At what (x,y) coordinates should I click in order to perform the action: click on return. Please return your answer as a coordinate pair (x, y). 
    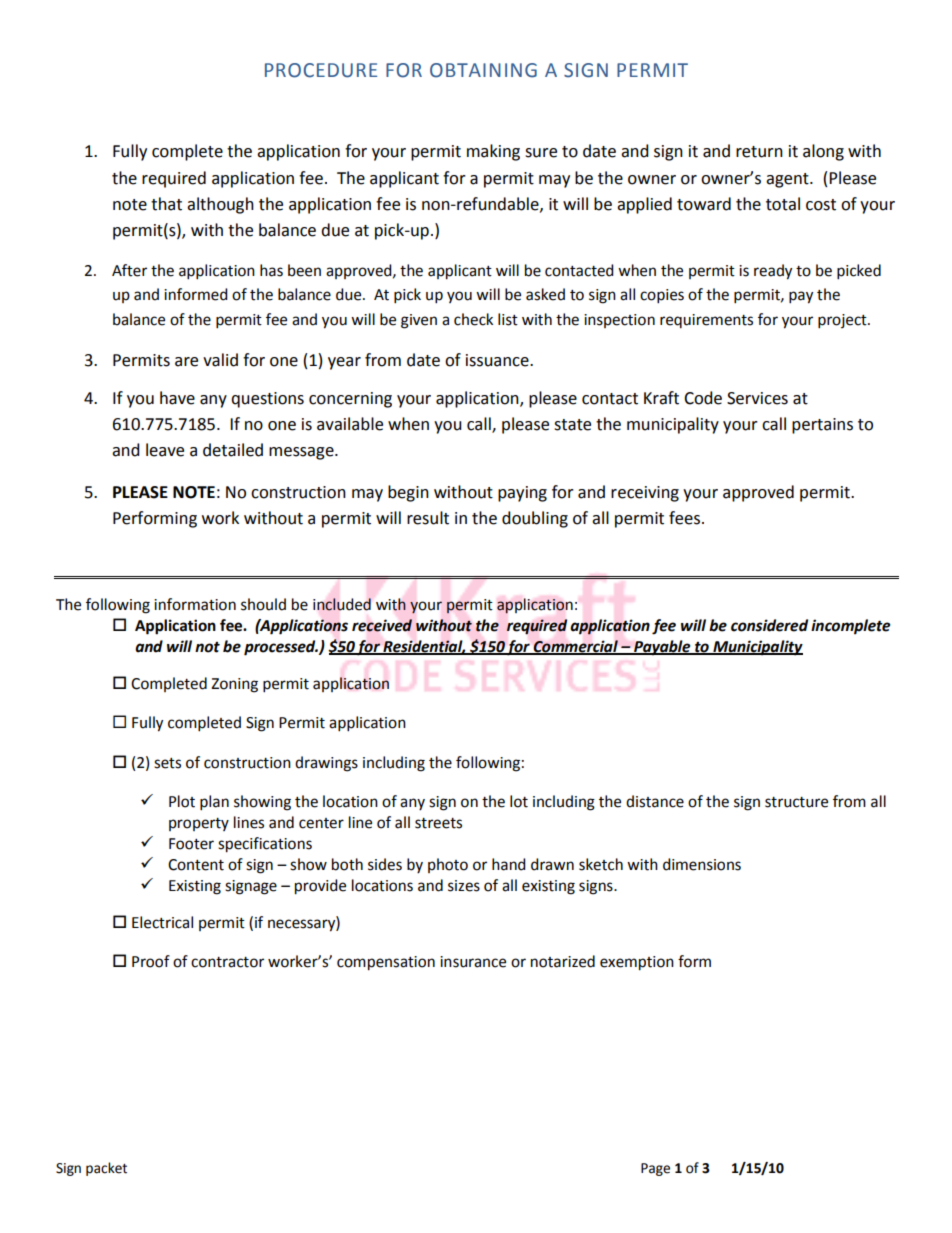
    Looking at the image, I should click on (759, 152).
